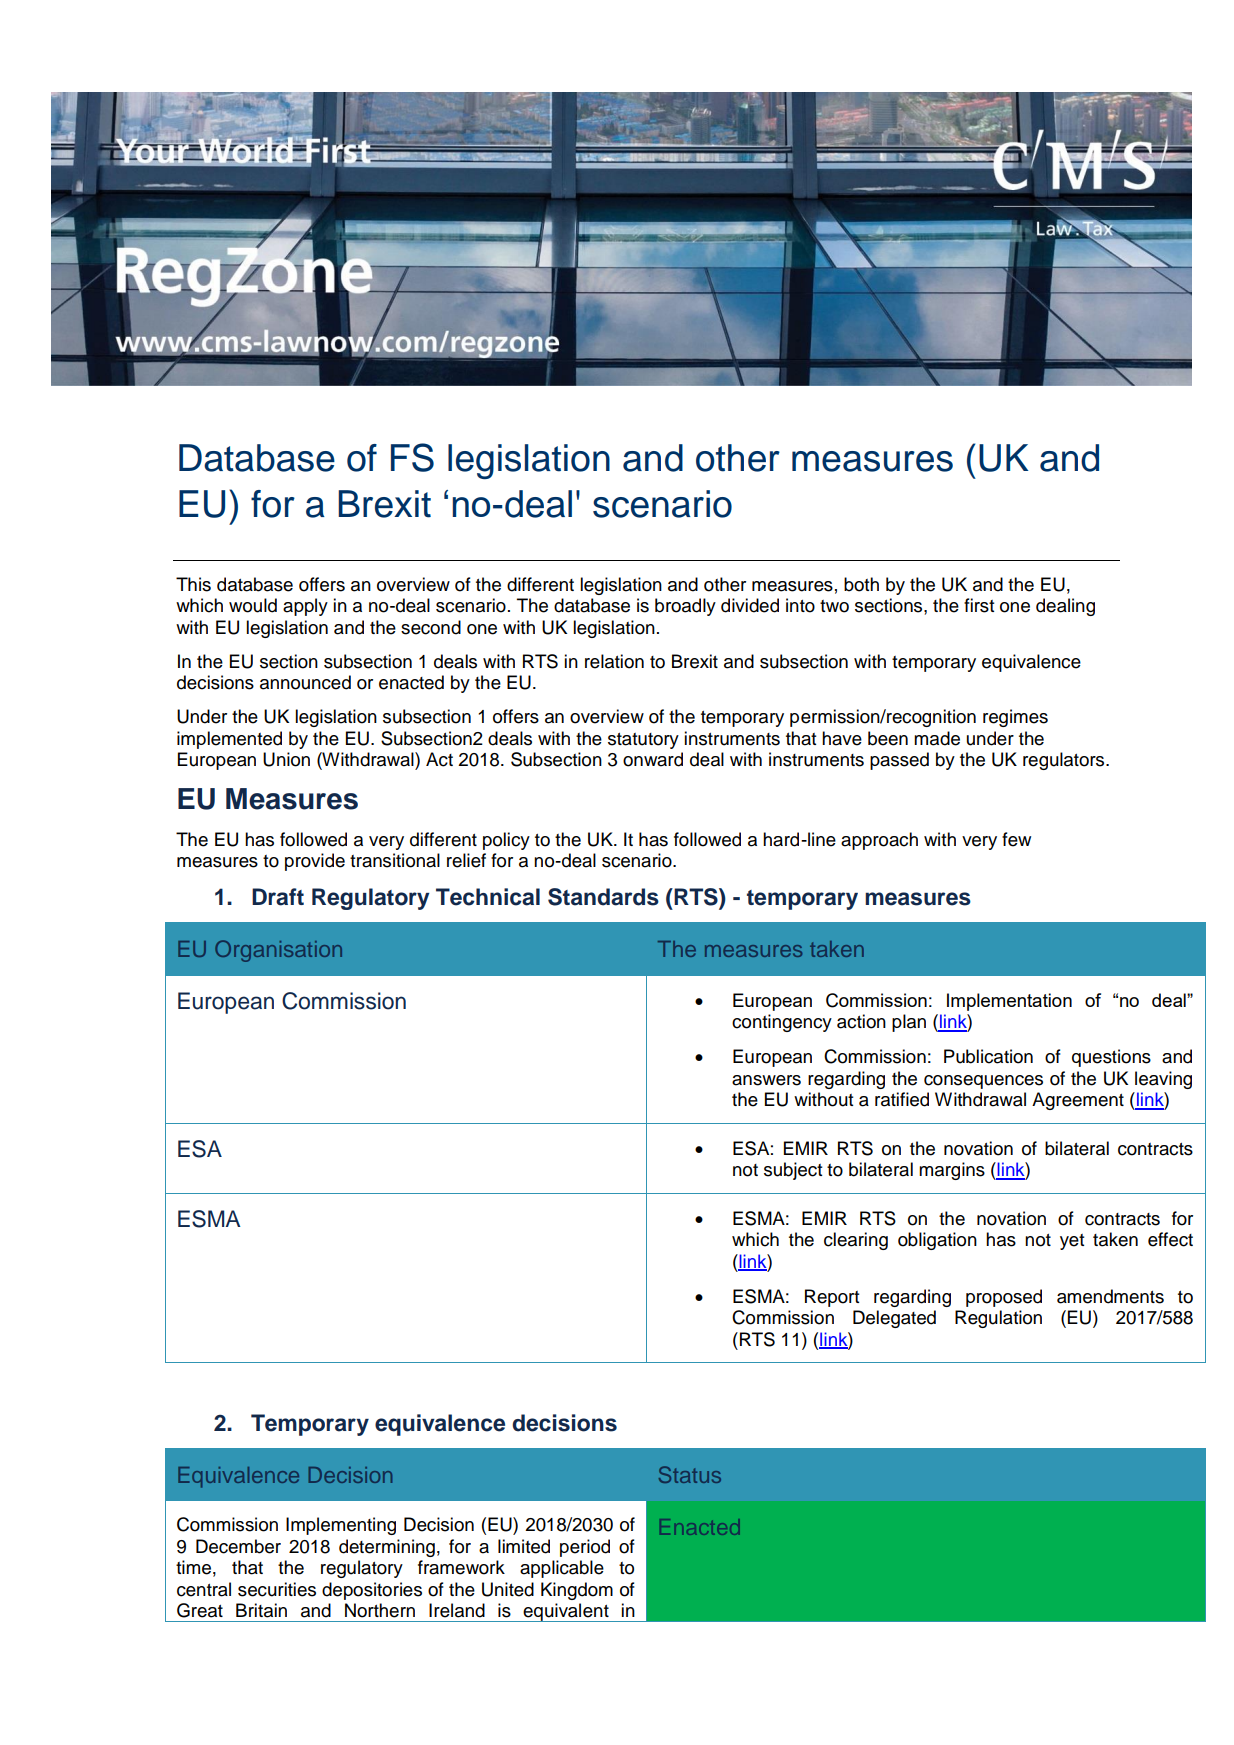 This screenshot has width=1234, height=1745. Describe the element at coordinates (832, 1298) in the screenshot. I see `Report` at that location.
